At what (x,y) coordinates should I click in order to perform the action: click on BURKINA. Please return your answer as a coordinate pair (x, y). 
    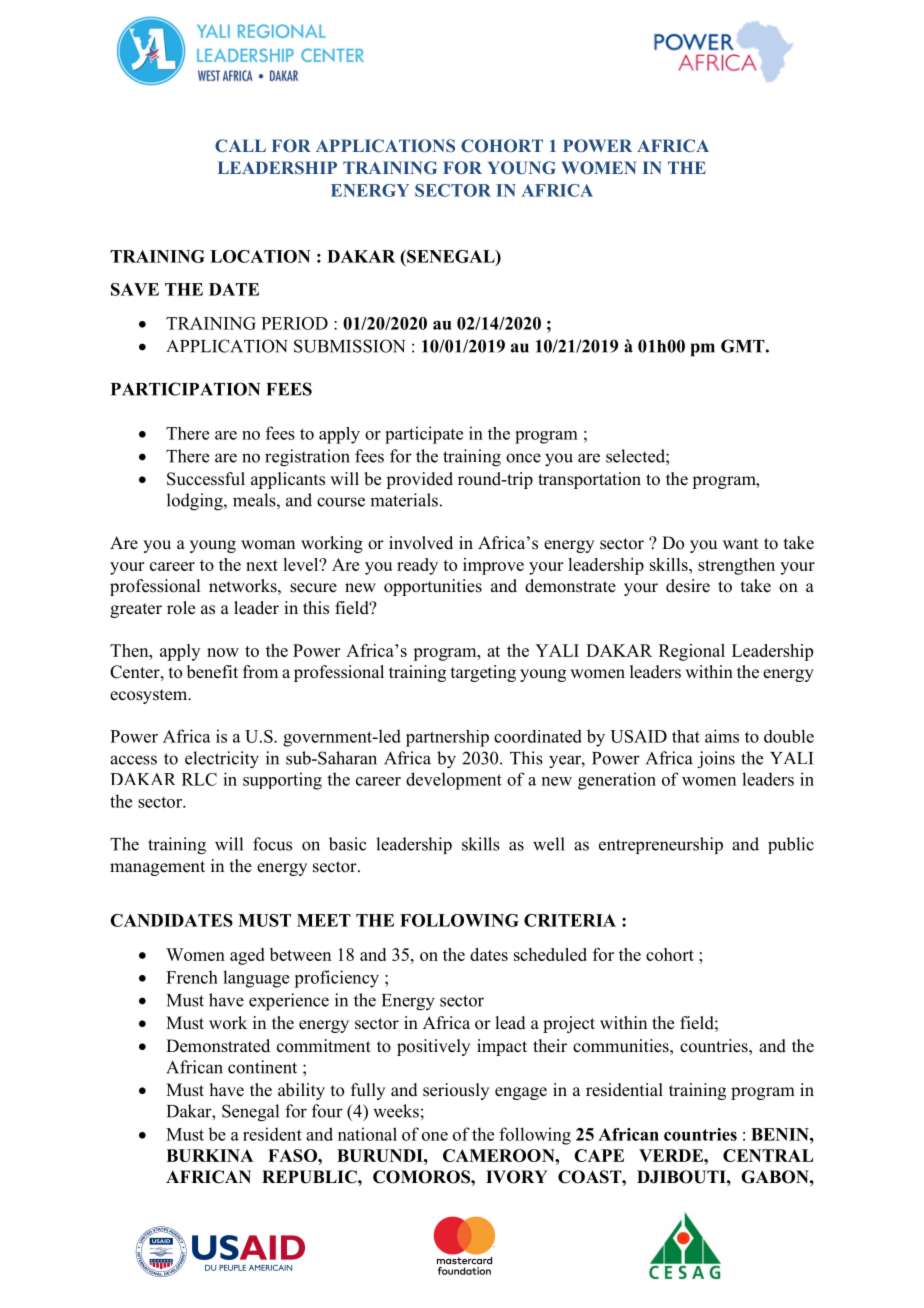
    Looking at the image, I should click on (210, 1155).
